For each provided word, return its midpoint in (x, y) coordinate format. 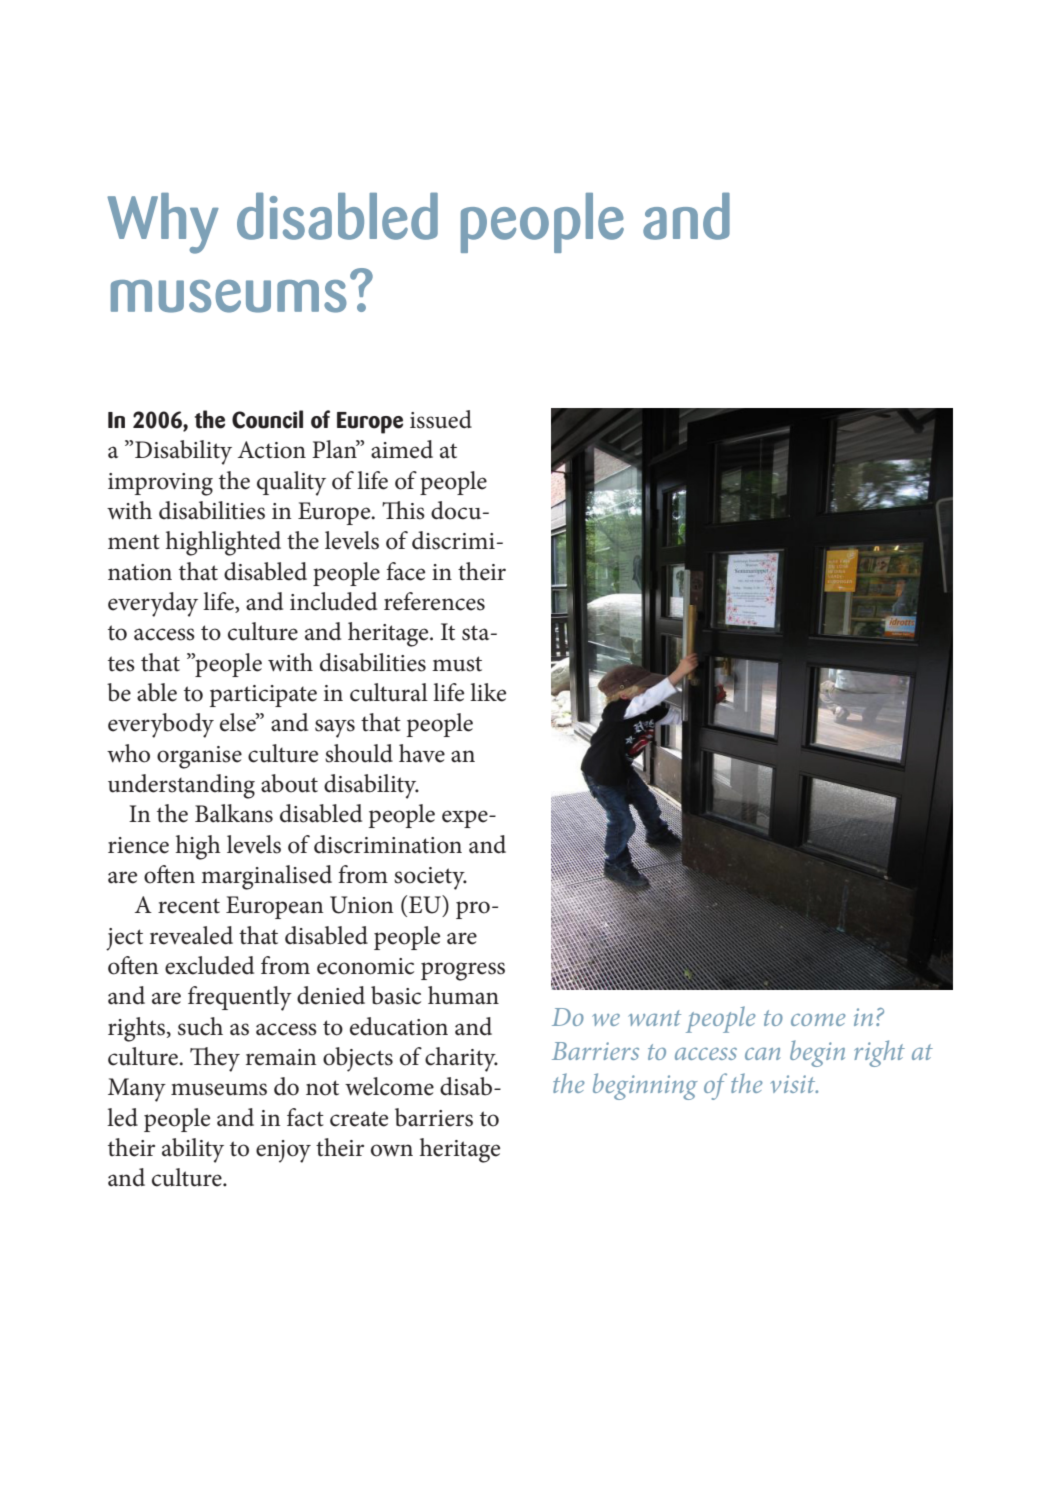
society (430, 878)
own (392, 1150)
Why (163, 223)
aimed (402, 449)
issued (441, 419)
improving (160, 484)
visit (794, 1084)
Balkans (234, 813)
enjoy (283, 1151)
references (434, 601)
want (654, 1018)
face (405, 571)
